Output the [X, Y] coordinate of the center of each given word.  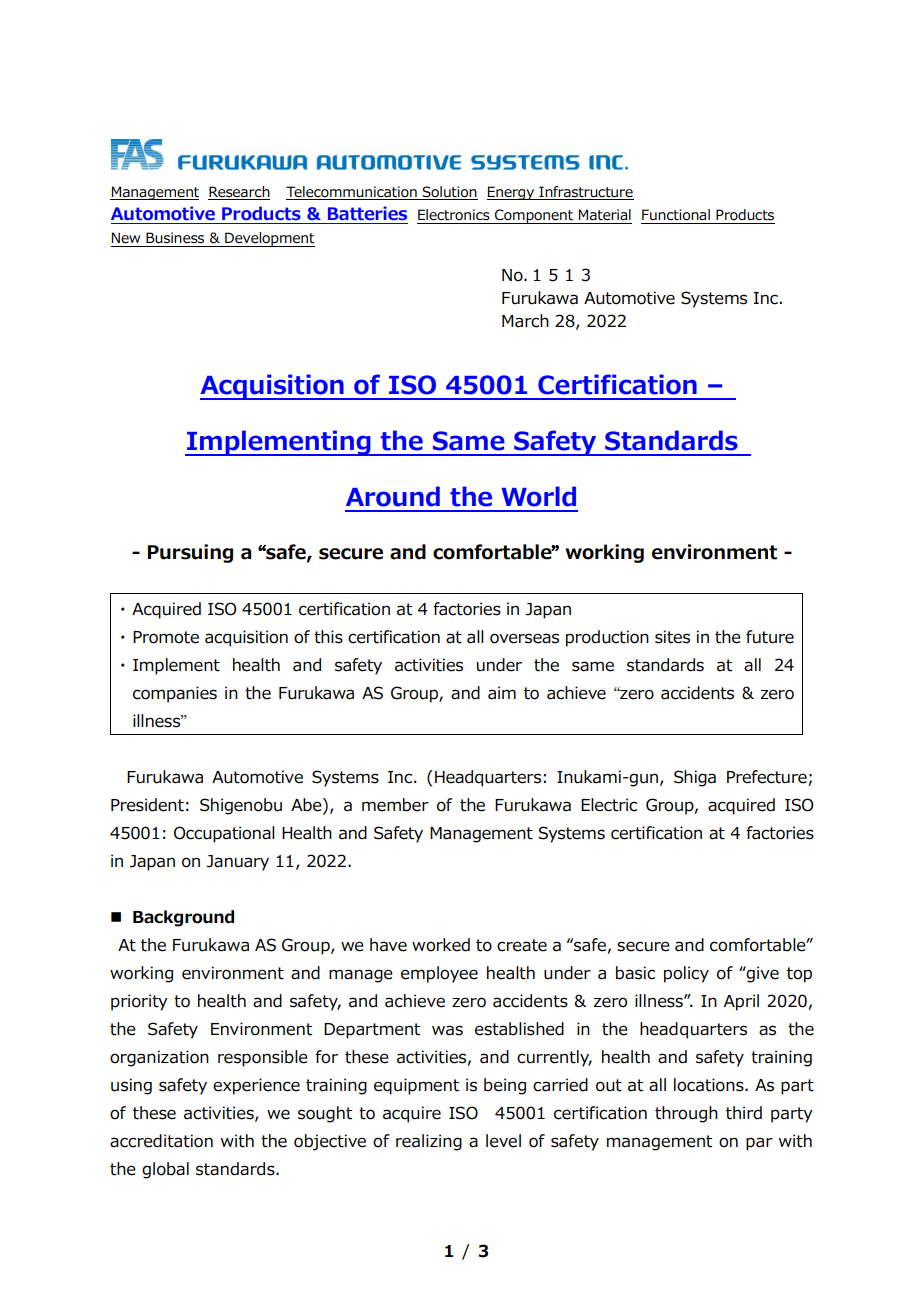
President [147, 805]
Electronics [454, 215]
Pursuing [190, 553]
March [525, 321]
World [539, 496]
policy [686, 974]
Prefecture [768, 778]
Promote [166, 637]
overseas [524, 638]
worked [441, 945]
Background [183, 918]
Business [175, 238]
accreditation [161, 1141]
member [395, 805]
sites [672, 637]
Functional [676, 215]
